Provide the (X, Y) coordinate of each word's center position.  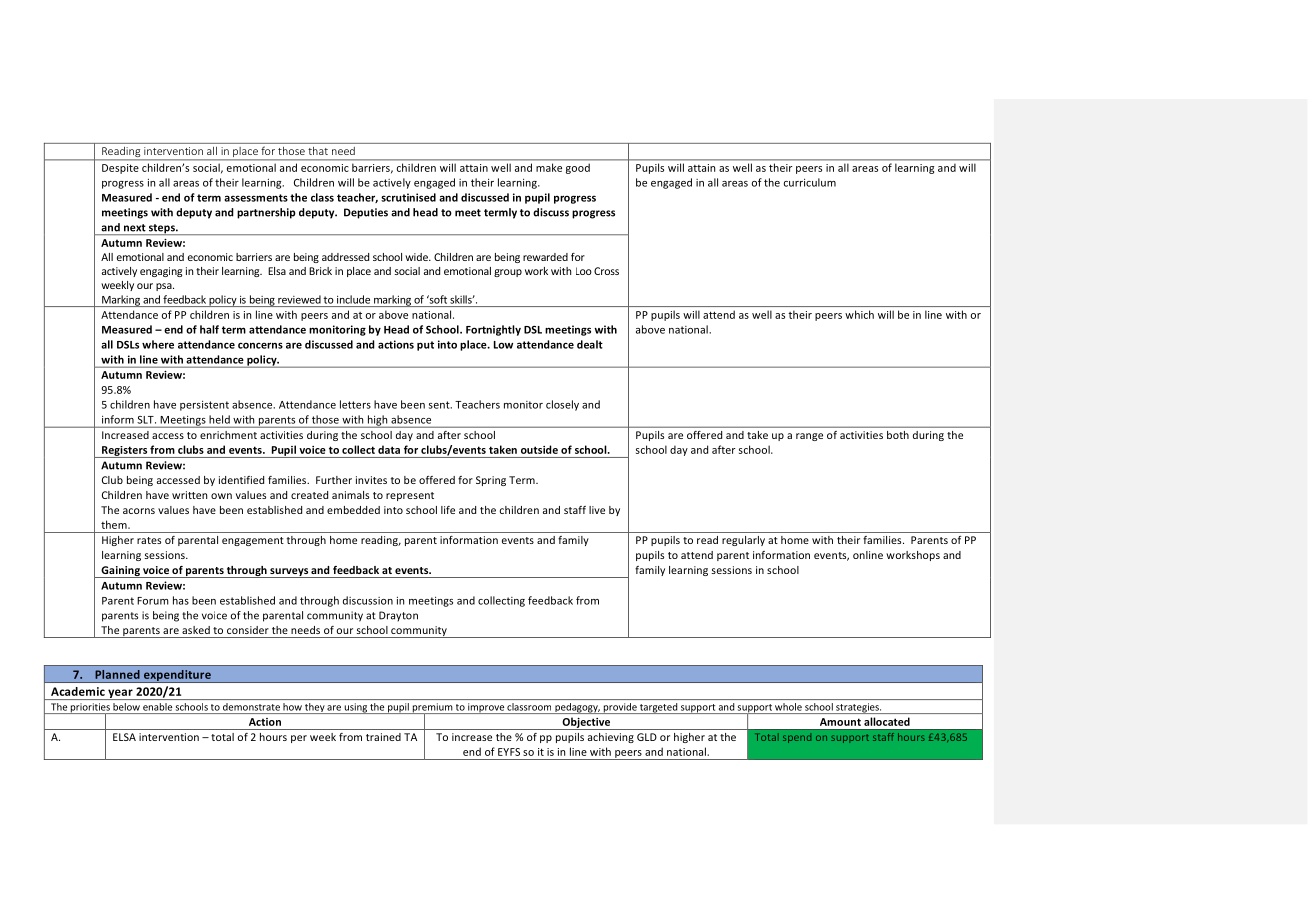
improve (486, 708)
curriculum (810, 182)
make (549, 167)
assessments (256, 198)
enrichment (228, 435)
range (809, 437)
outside (539, 449)
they (314, 708)
